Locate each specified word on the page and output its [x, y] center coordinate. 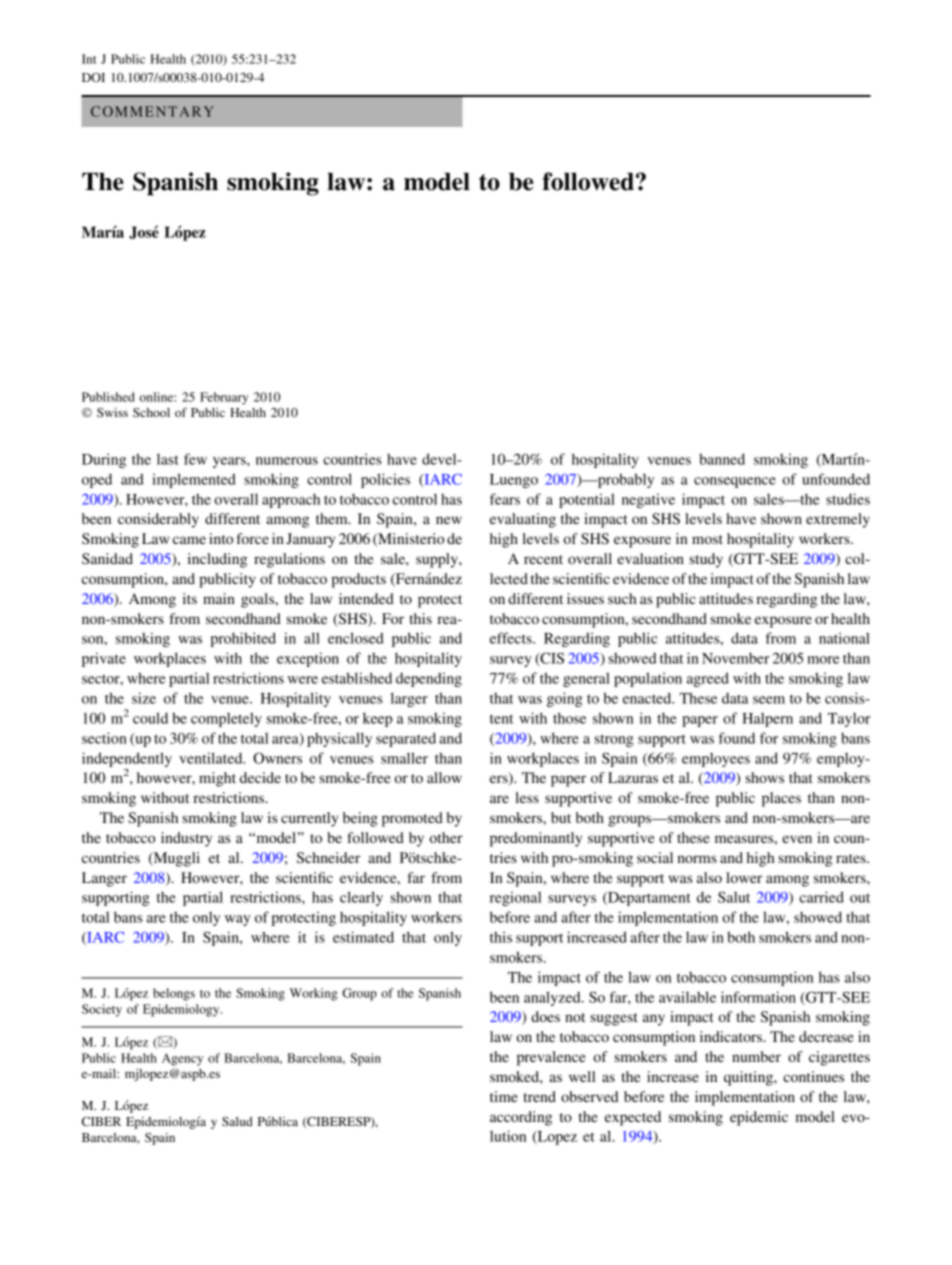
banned [722, 459]
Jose [144, 232]
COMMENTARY [152, 111]
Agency [182, 1059]
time [504, 1096]
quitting [749, 1078]
